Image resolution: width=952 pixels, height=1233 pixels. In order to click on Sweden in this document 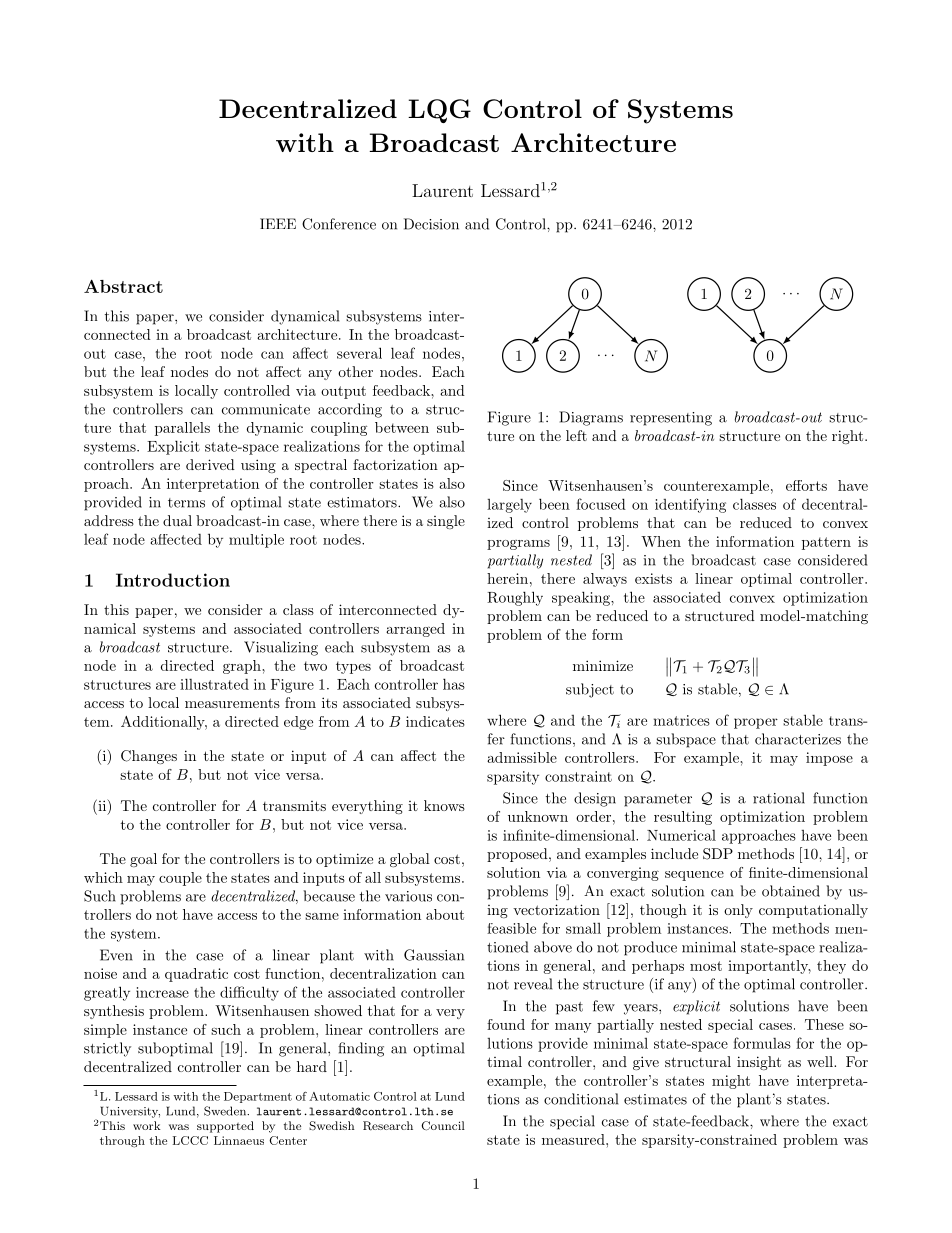, I will do `click(226, 1111)`.
